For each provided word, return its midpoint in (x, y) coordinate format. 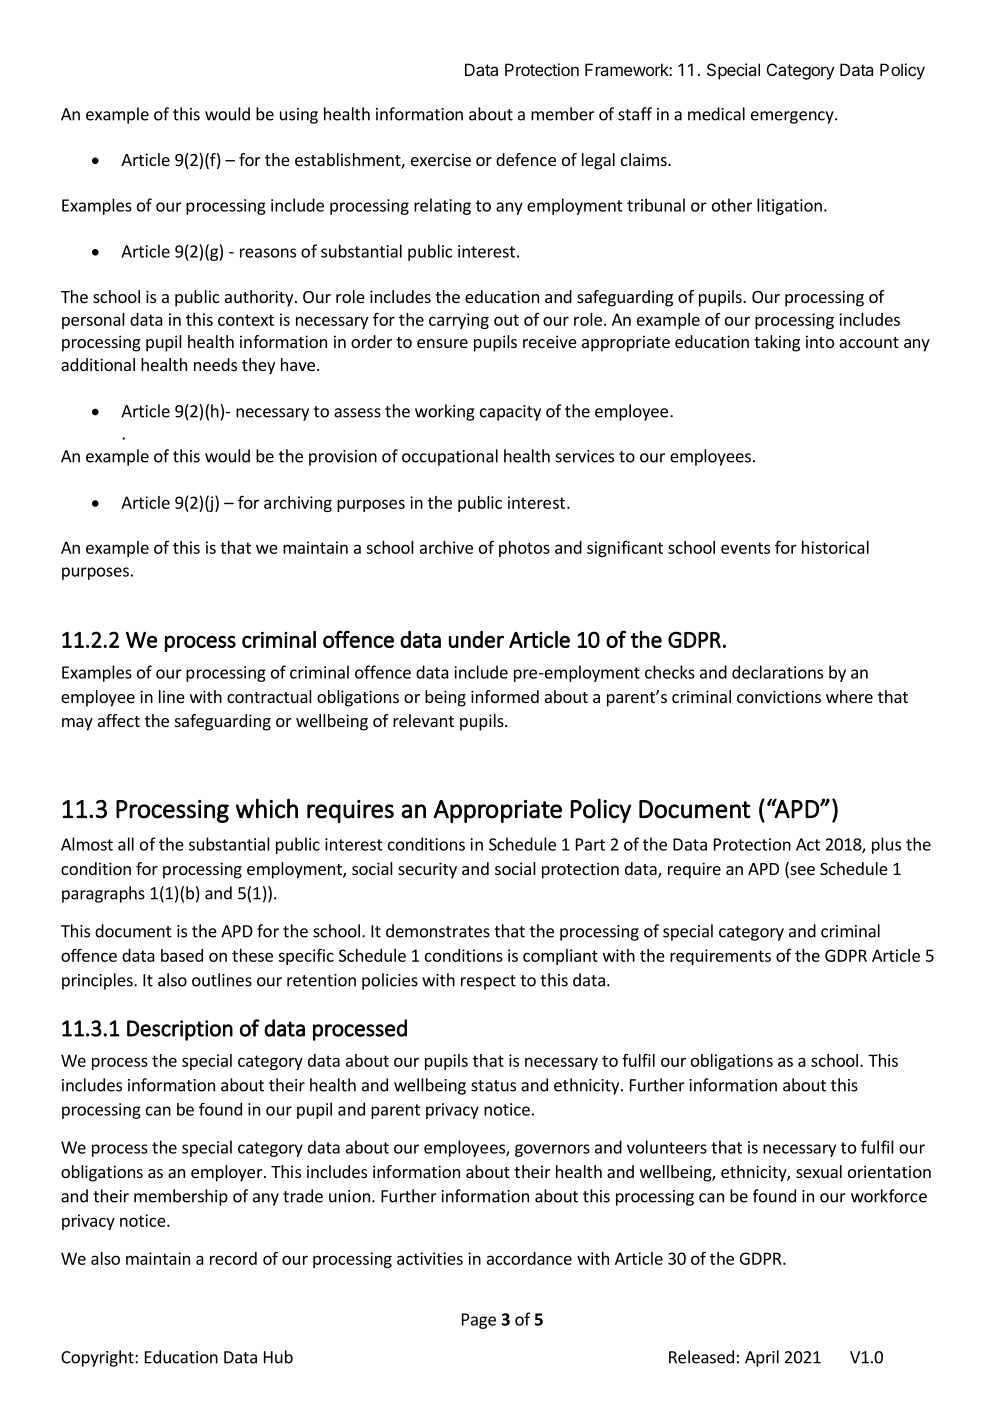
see (801, 872)
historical (835, 547)
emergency (793, 117)
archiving (298, 504)
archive (446, 547)
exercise (441, 159)
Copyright (98, 1358)
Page (479, 1321)
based (182, 955)
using (299, 116)
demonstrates (438, 931)
